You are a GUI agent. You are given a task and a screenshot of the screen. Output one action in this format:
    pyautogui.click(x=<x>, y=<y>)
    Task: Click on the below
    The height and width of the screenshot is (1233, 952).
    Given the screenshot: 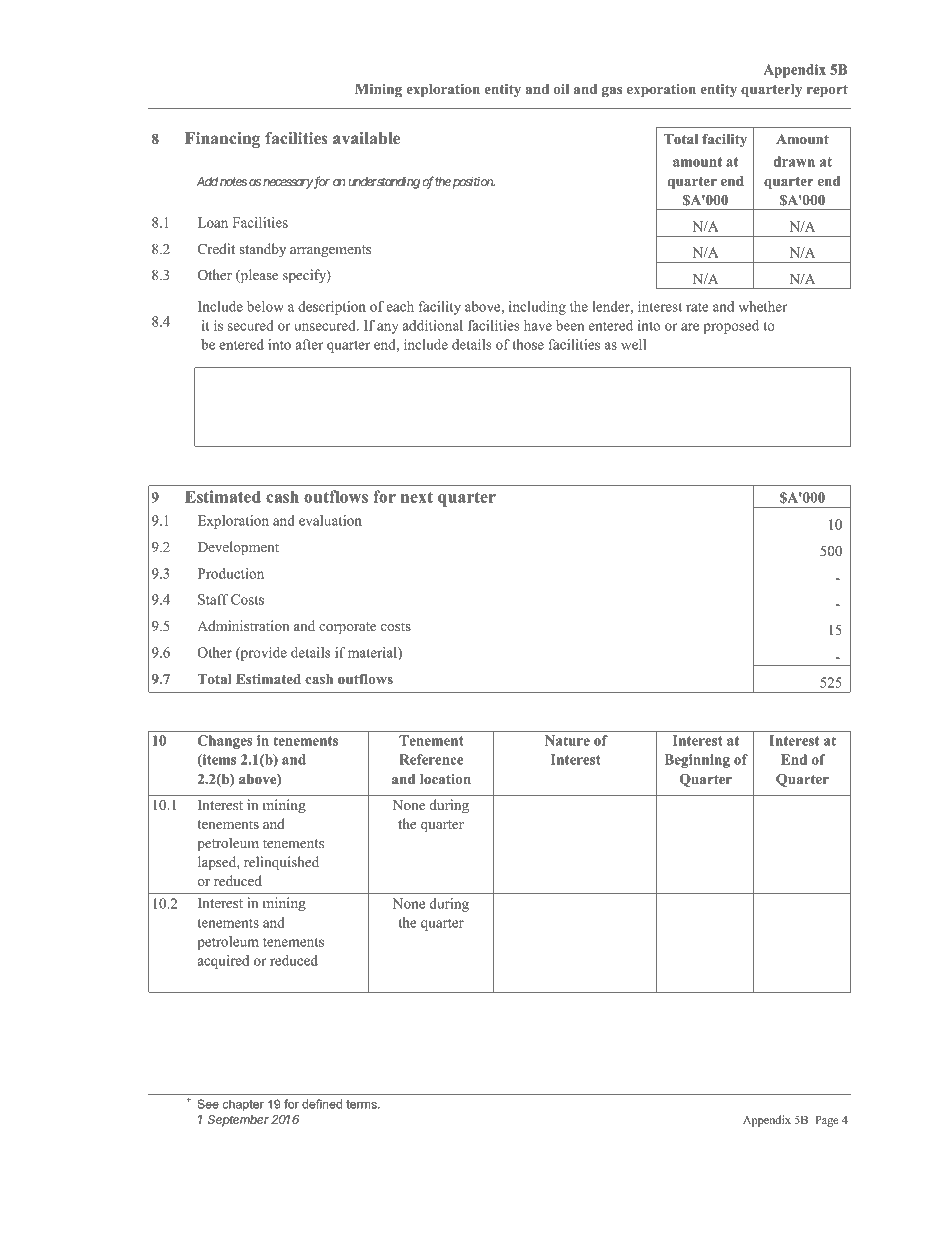 What is the action you would take?
    pyautogui.click(x=265, y=306)
